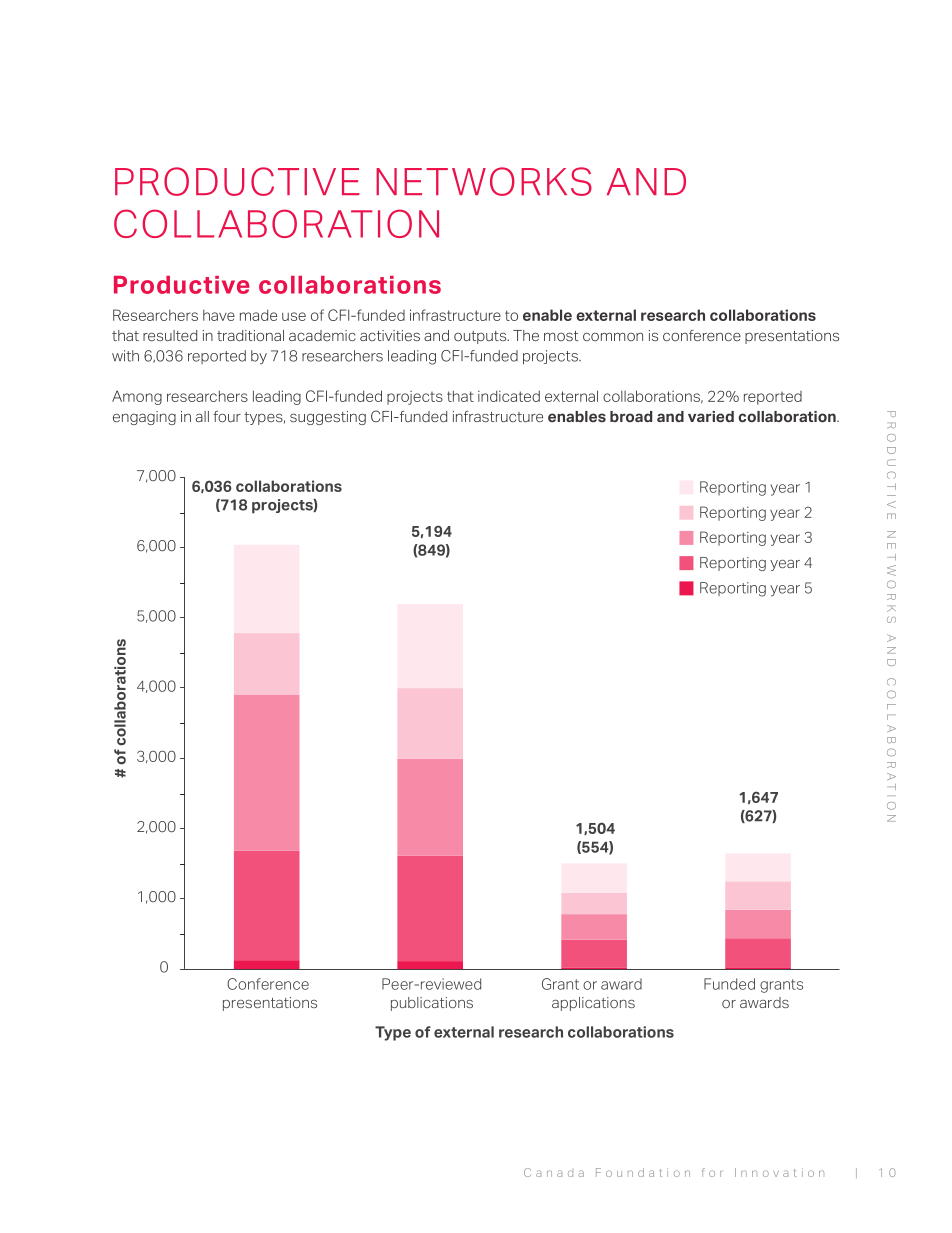 This document has width=952, height=1233. I want to click on outputs, so click(481, 337).
